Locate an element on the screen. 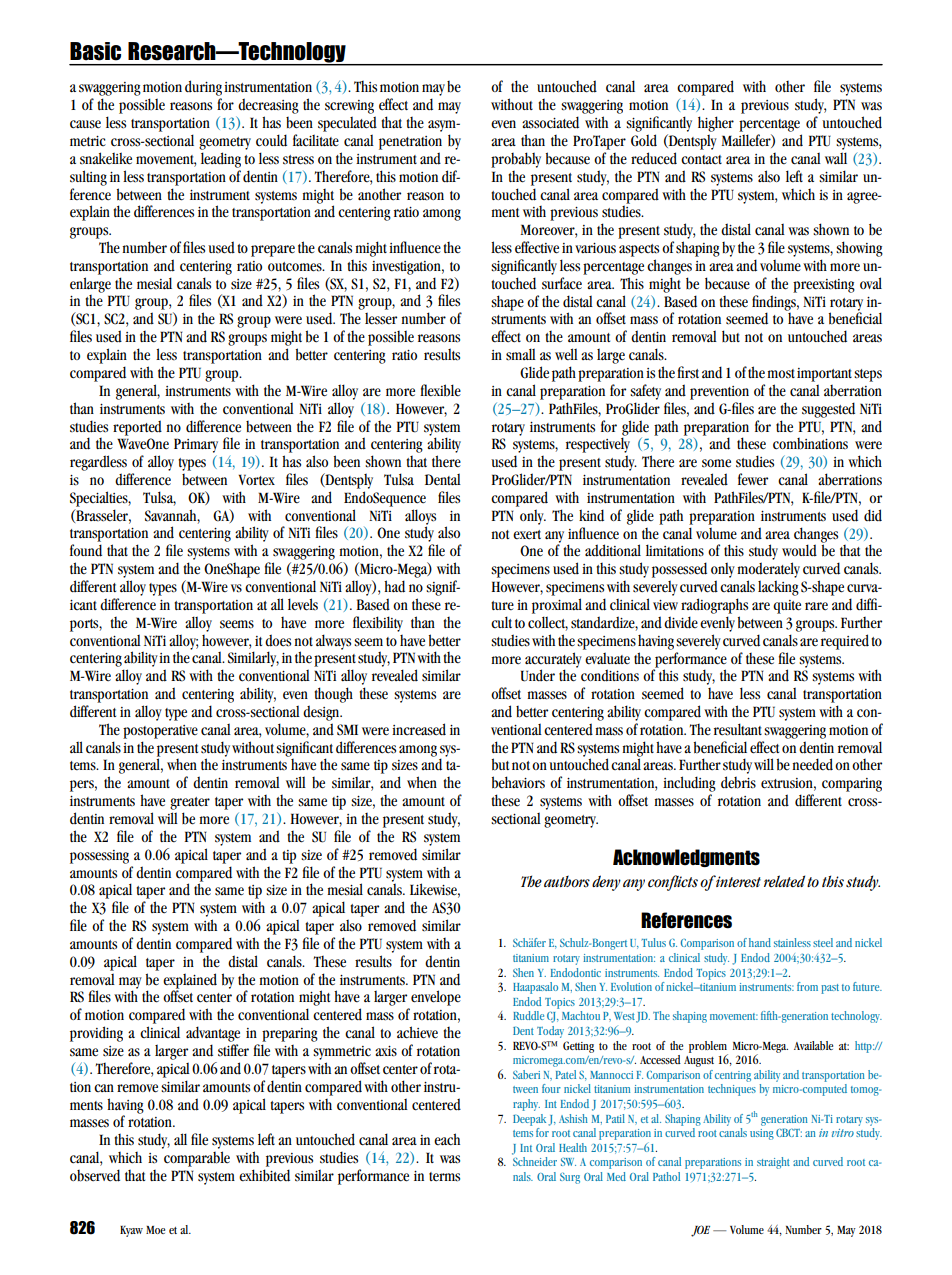 The height and width of the screenshot is (1275, 952). greater is located at coordinates (190, 803).
